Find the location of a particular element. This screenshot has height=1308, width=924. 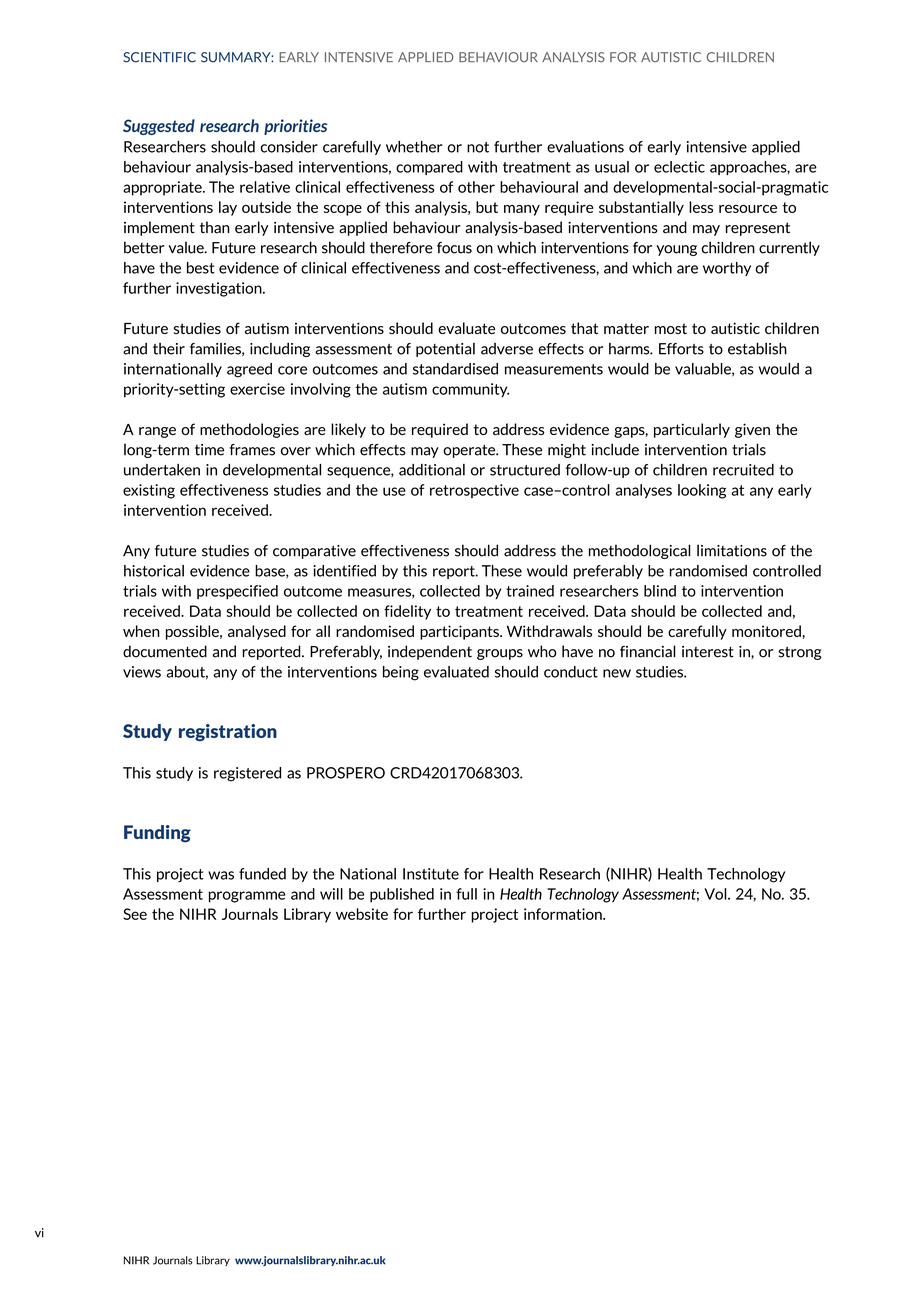

particularly is located at coordinates (692, 430).
